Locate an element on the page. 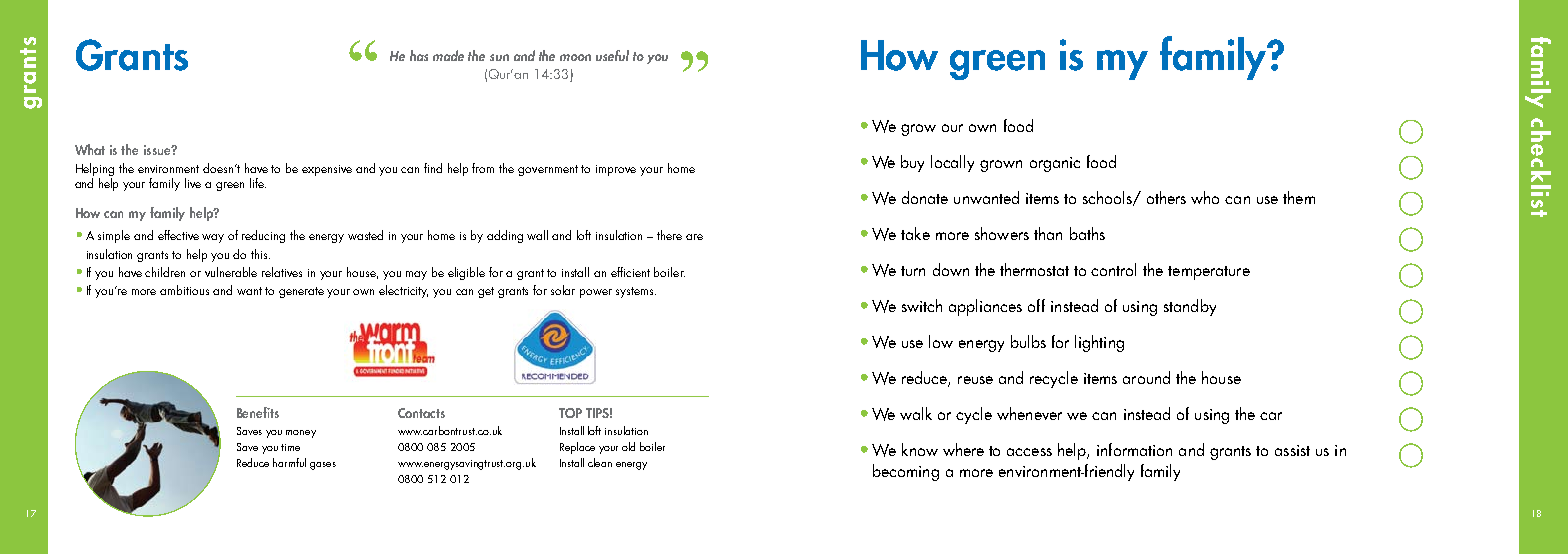 Image resolution: width=1568 pixels, height=554 pixels. useful is located at coordinates (612, 55).
